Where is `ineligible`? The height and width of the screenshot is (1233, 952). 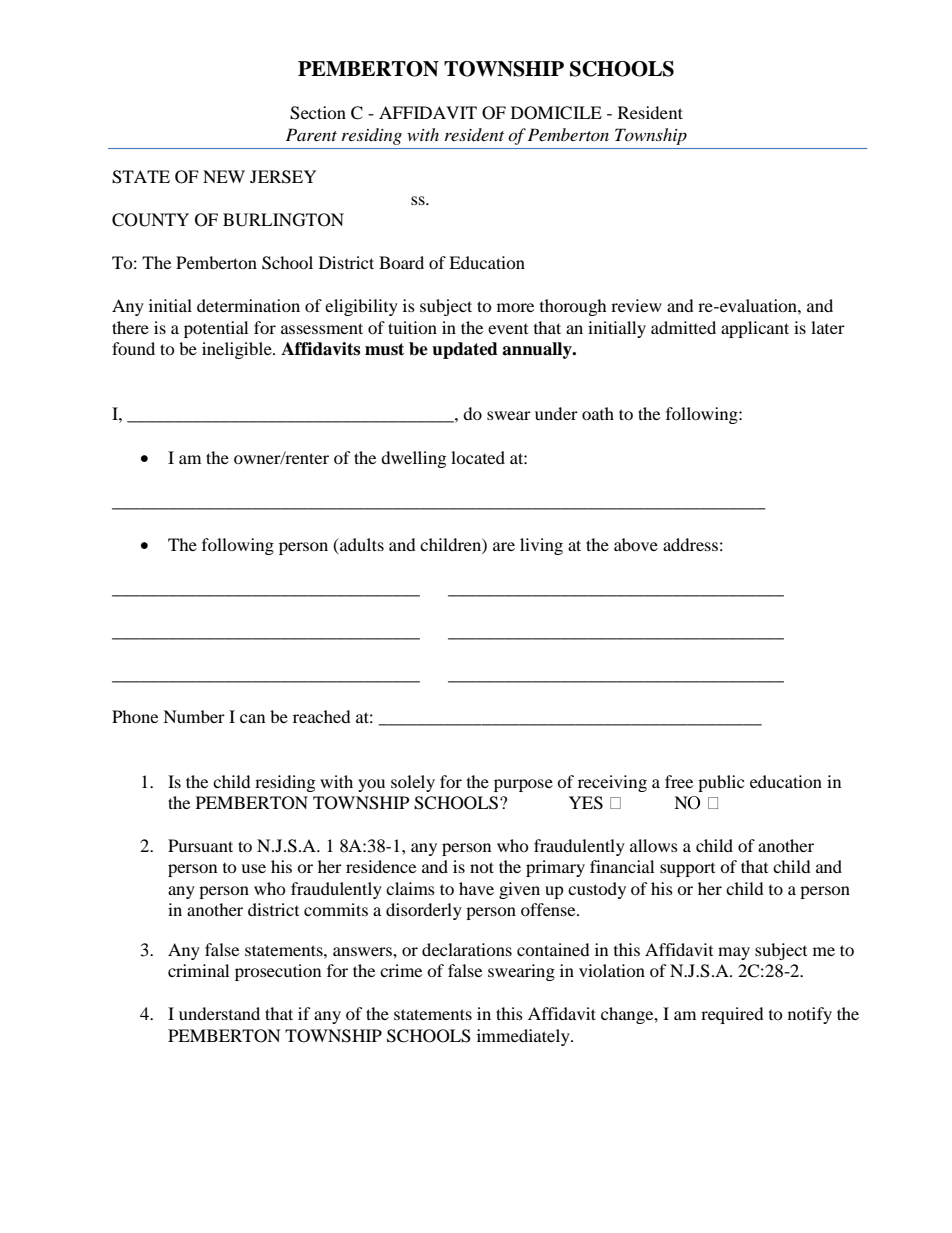 ineligible is located at coordinates (238, 350).
